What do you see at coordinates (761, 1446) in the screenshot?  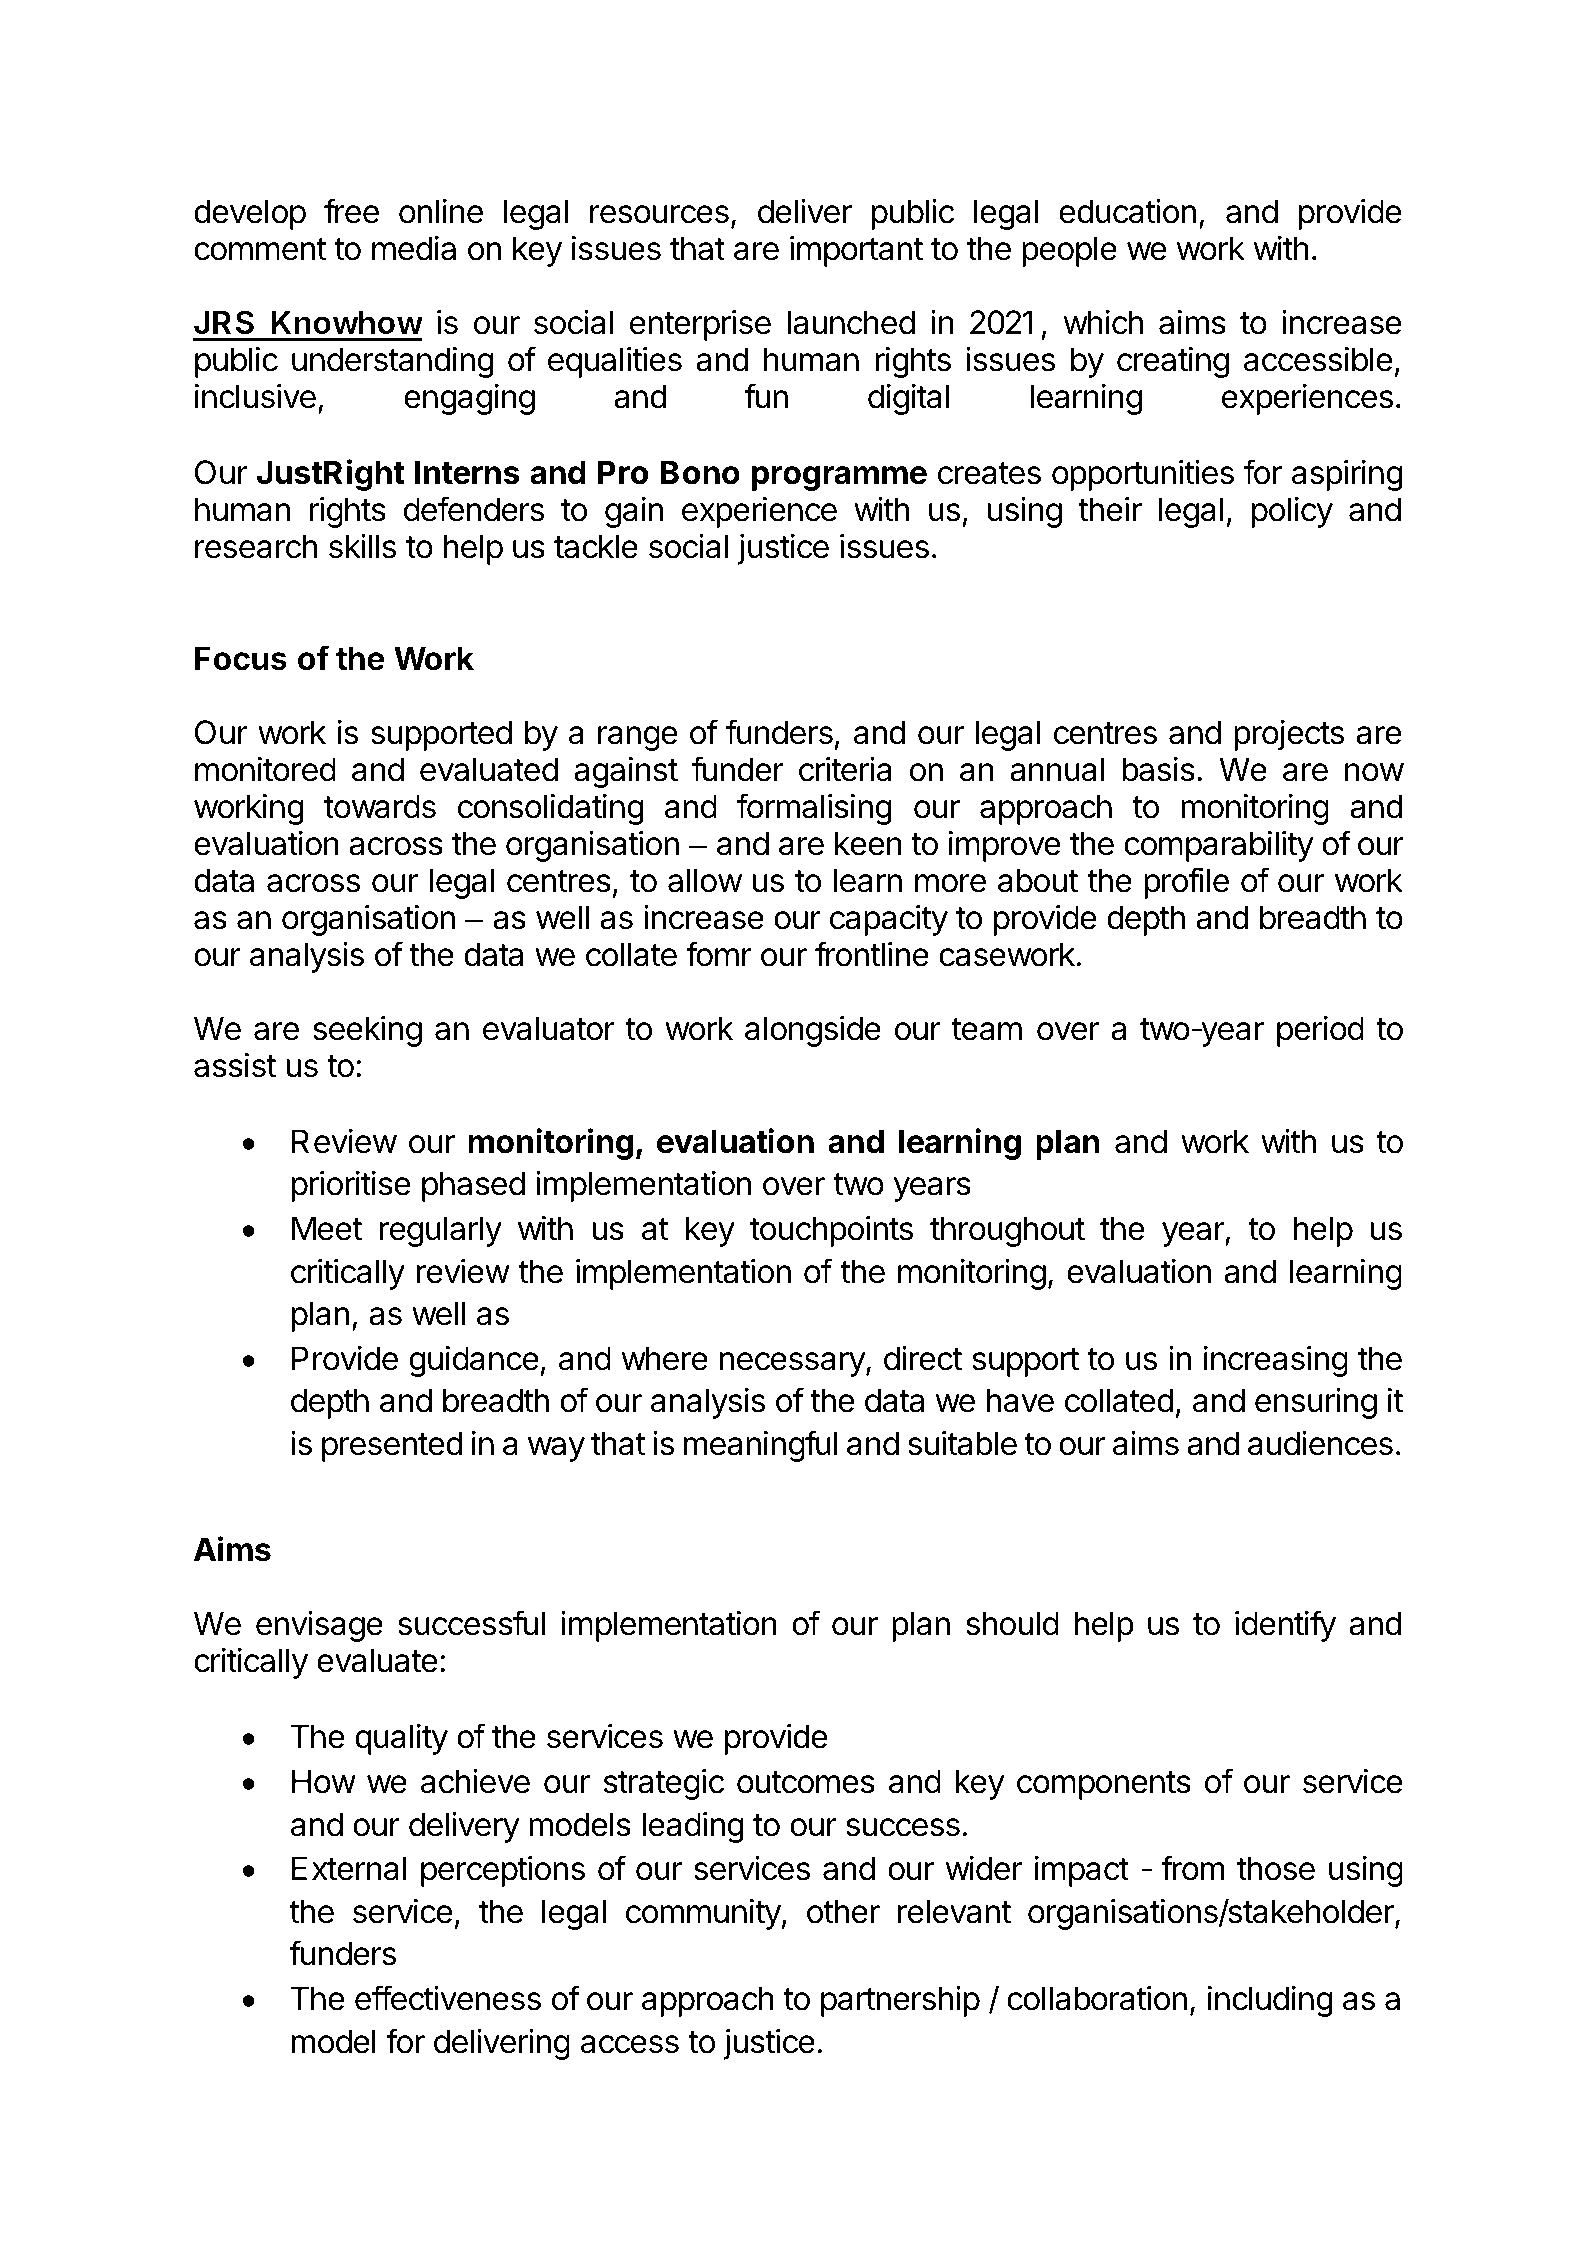 I see `meaningful` at bounding box center [761, 1446].
